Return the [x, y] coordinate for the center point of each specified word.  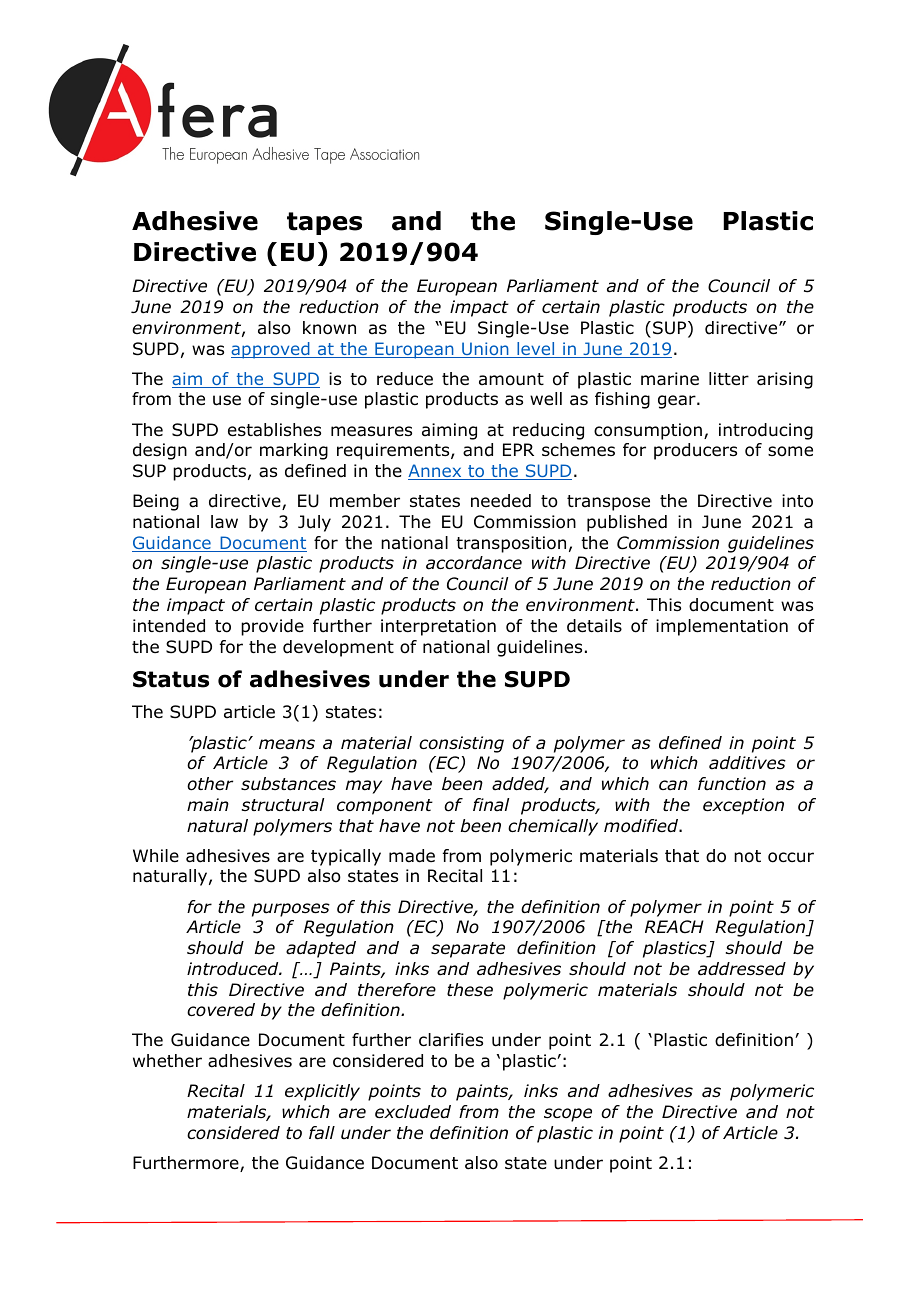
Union [485, 350]
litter [729, 379]
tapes [324, 223]
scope [568, 1115]
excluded [413, 1112]
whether [167, 1061]
